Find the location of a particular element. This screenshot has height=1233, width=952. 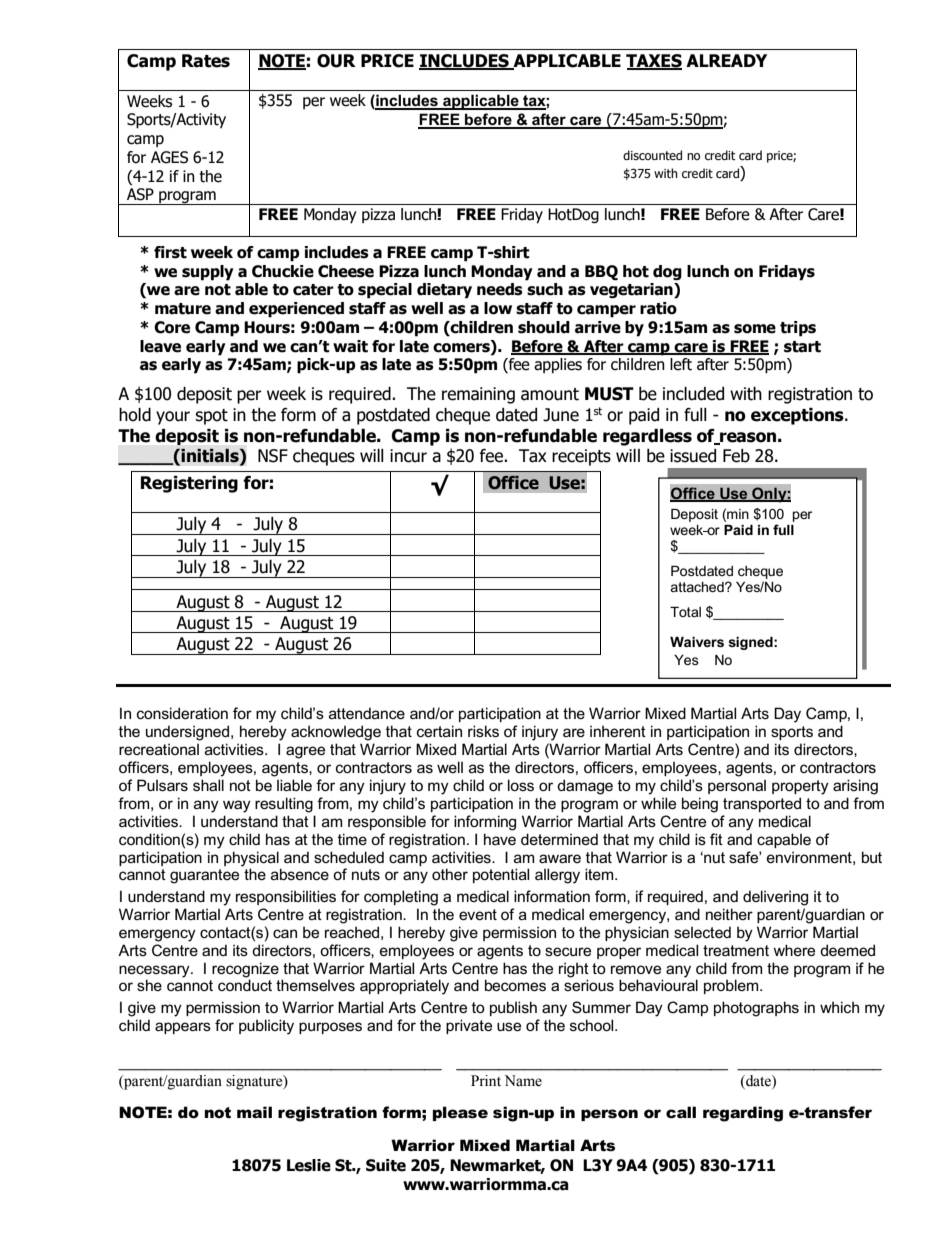

Waivers is located at coordinates (697, 642).
